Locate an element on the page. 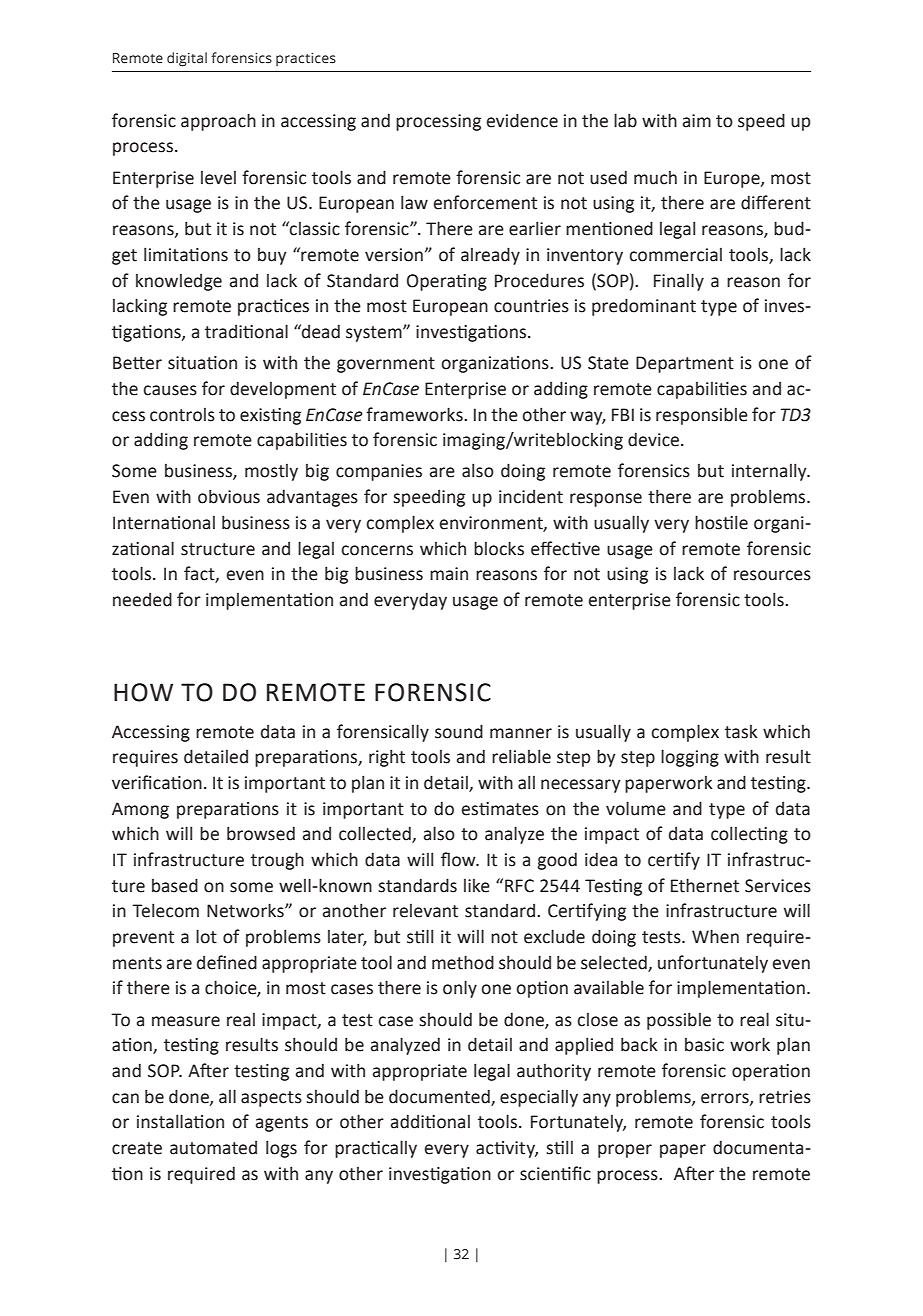  resources is located at coordinates (772, 575).
